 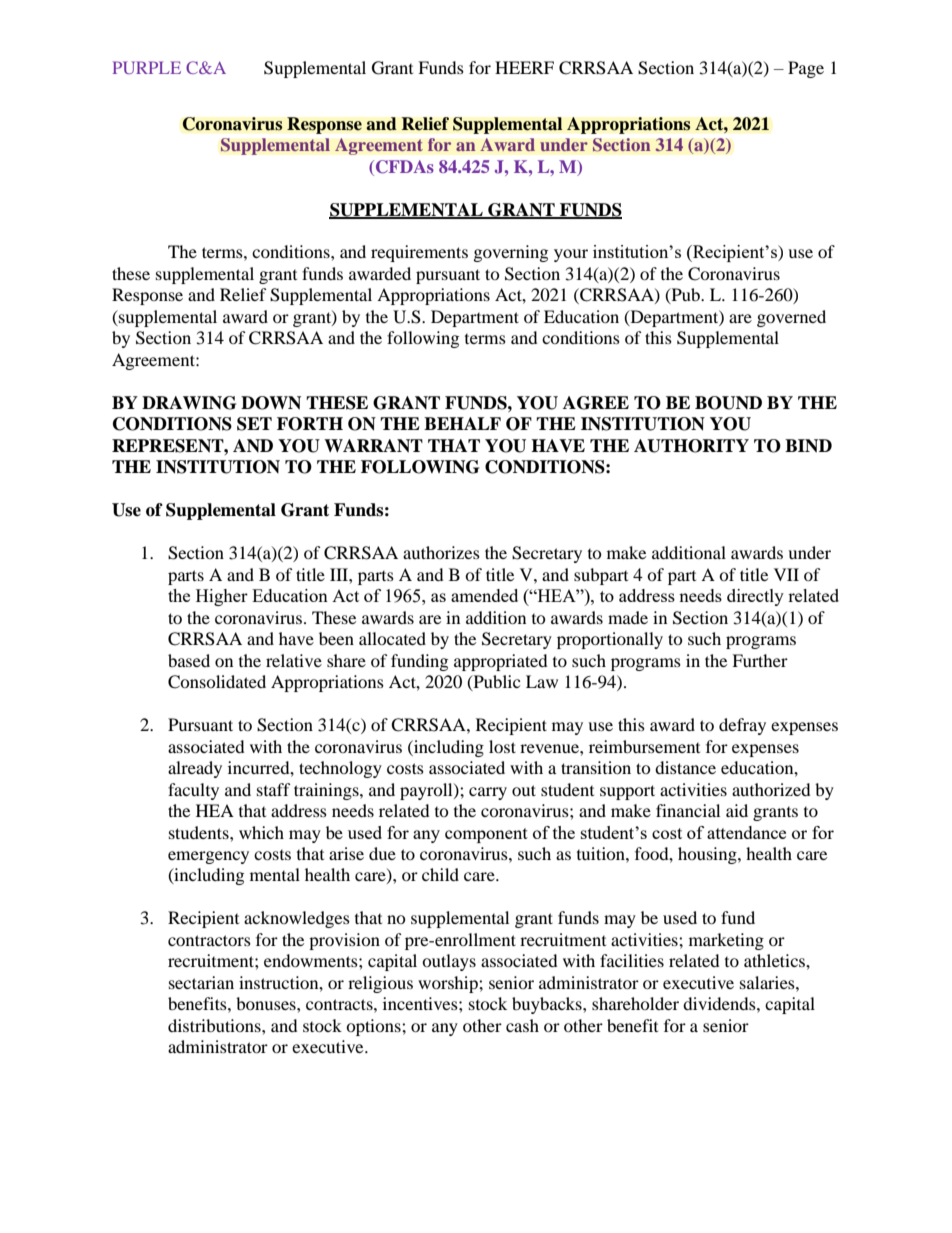 I want to click on marketing, so click(x=726, y=941).
